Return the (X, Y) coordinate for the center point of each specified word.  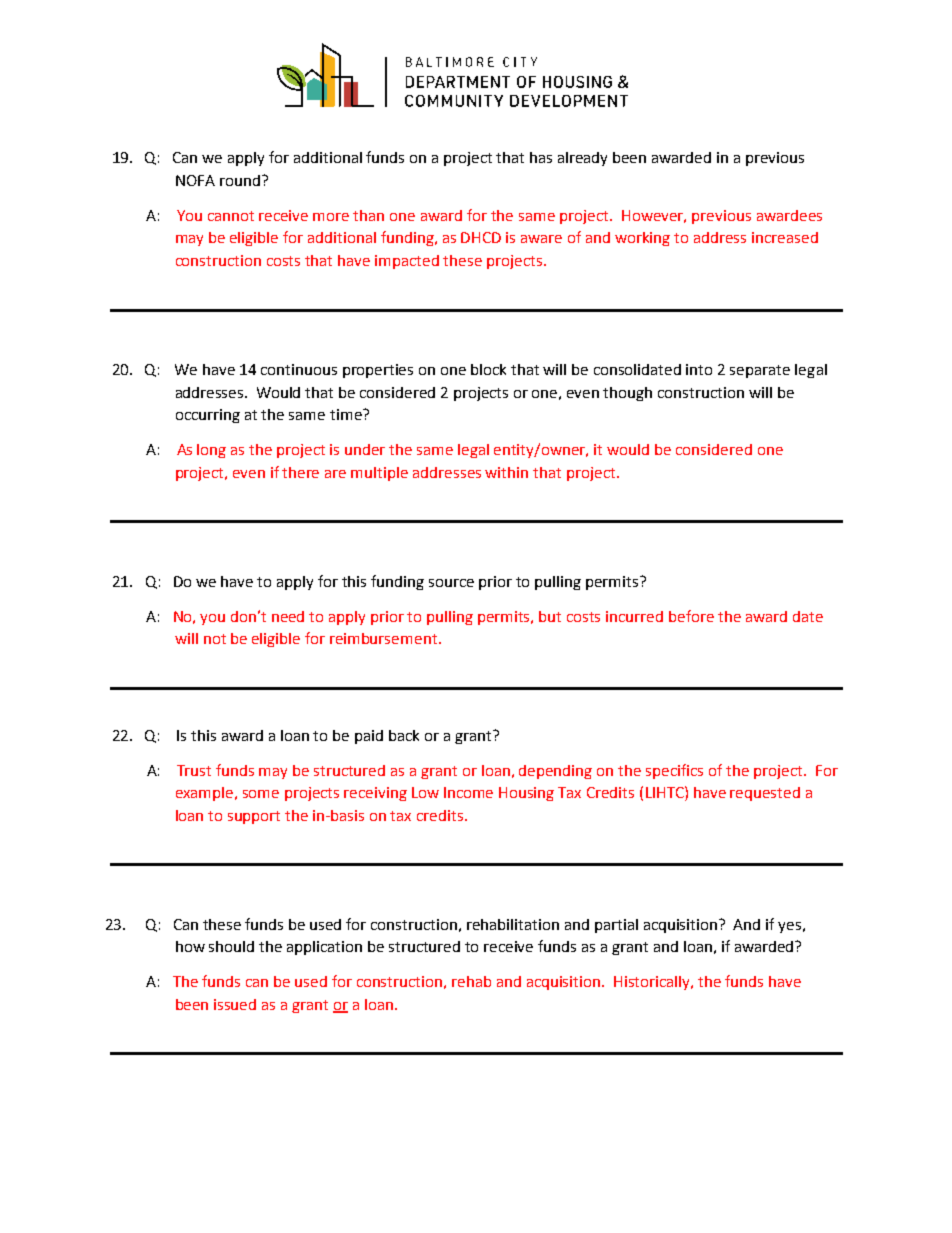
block (488, 369)
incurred (634, 616)
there (300, 472)
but (550, 616)
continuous (299, 369)
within (506, 472)
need (288, 616)
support (254, 817)
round (240, 180)
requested (765, 794)
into (699, 369)
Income (468, 792)
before (691, 616)
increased (785, 237)
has (541, 157)
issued (235, 1004)
